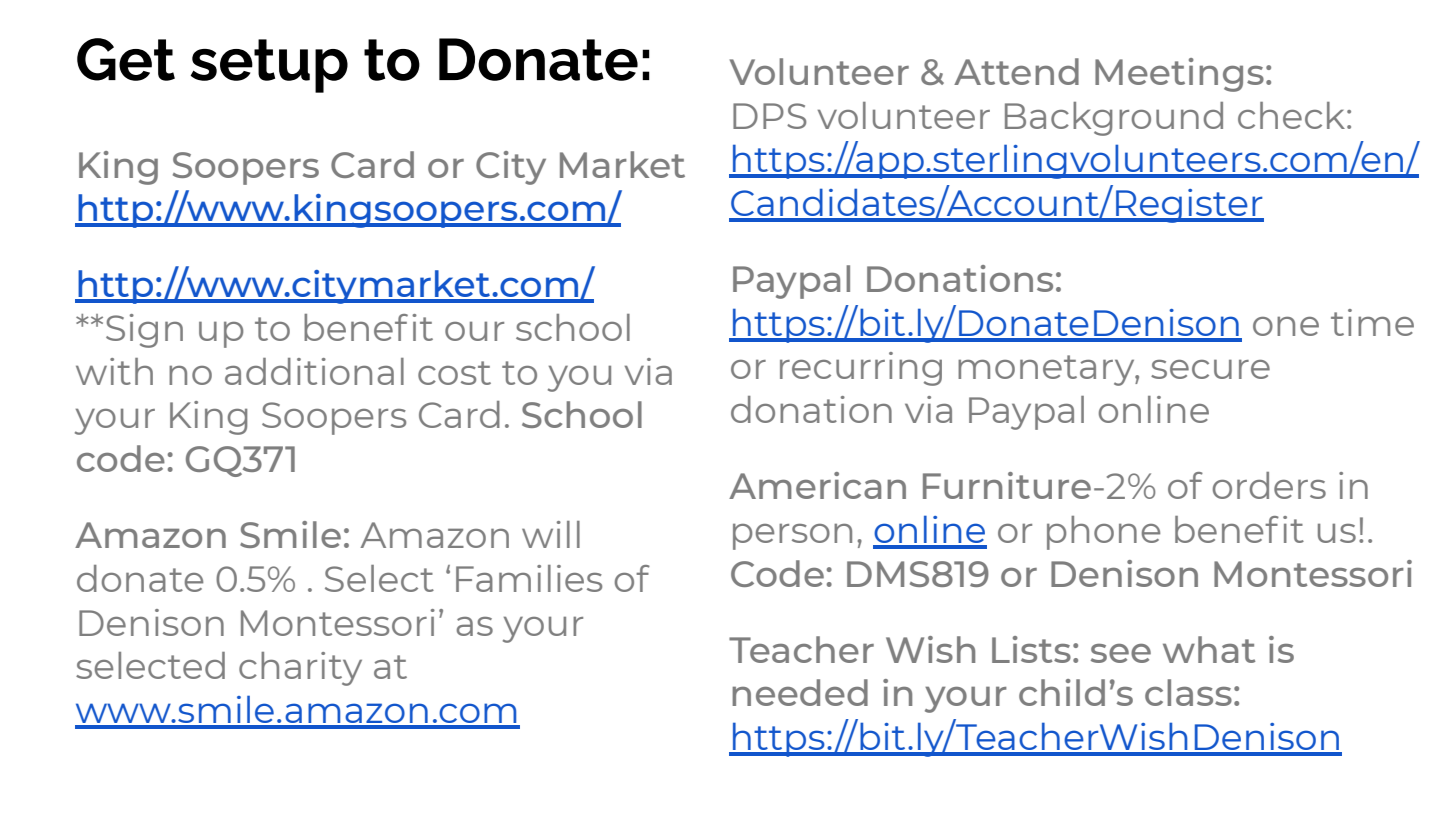  I want to click on DPS, so click(769, 116).
